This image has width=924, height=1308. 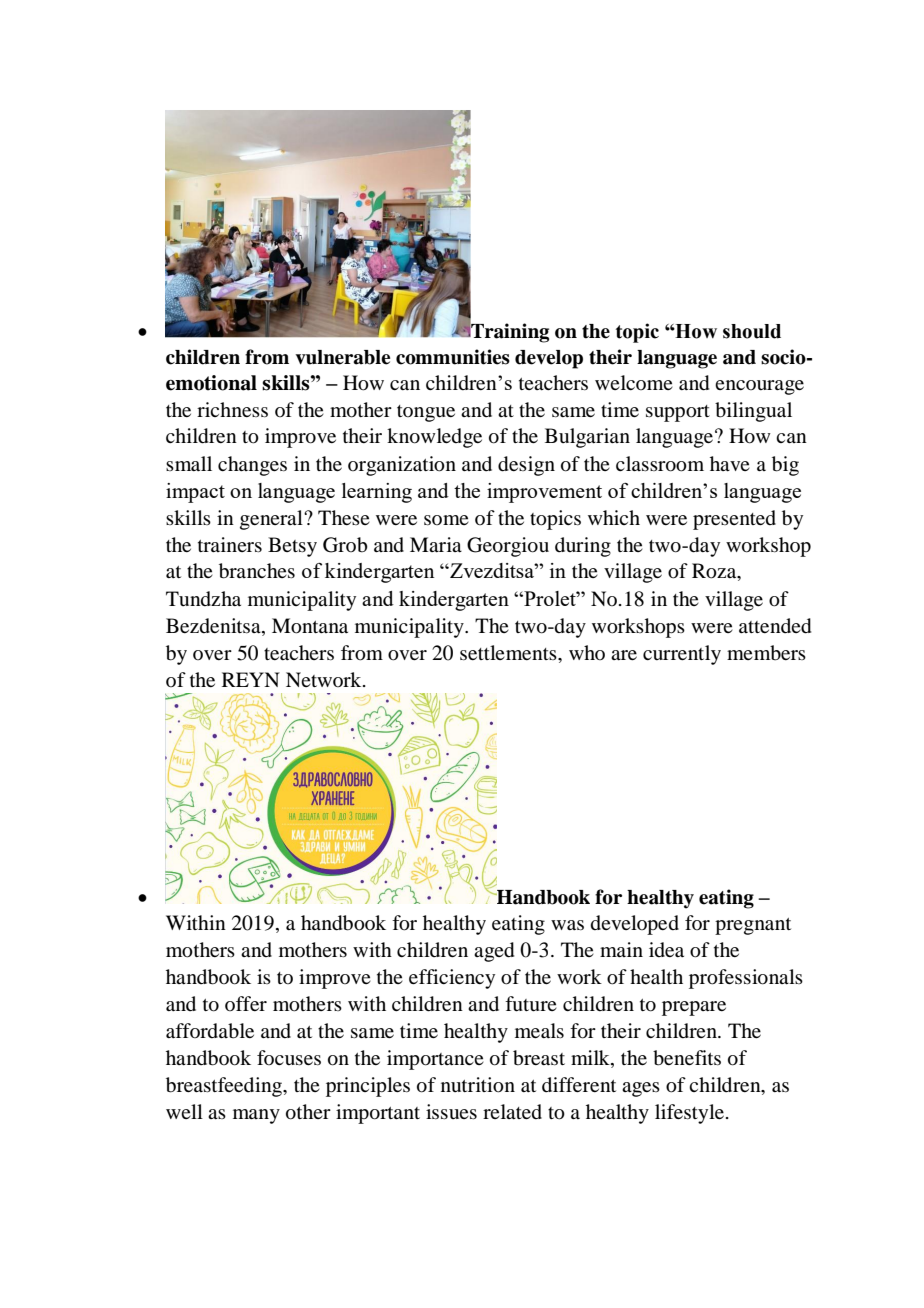 I want to click on currently, so click(x=682, y=655).
